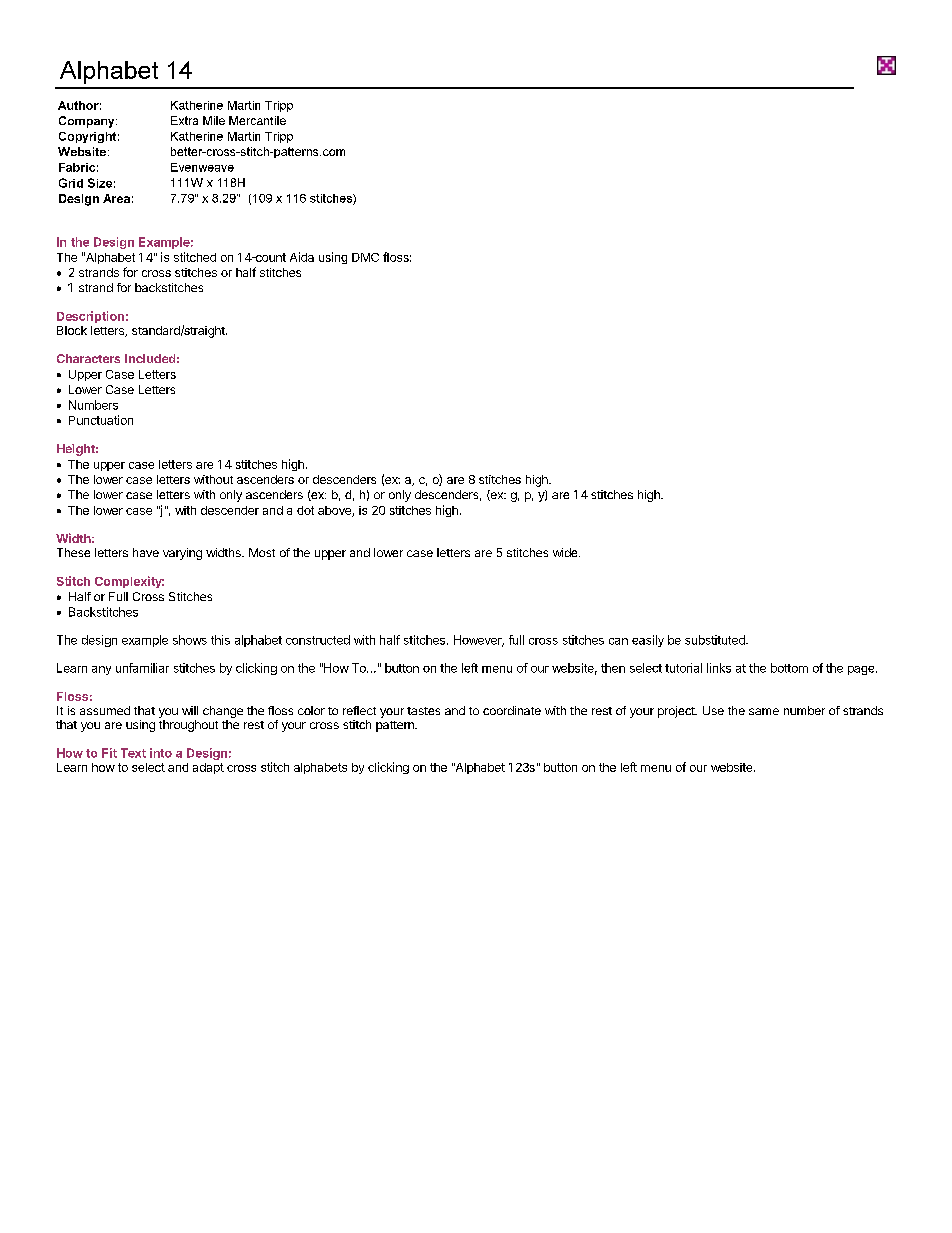  Describe the element at coordinates (146, 552) in the image. I see `have` at that location.
